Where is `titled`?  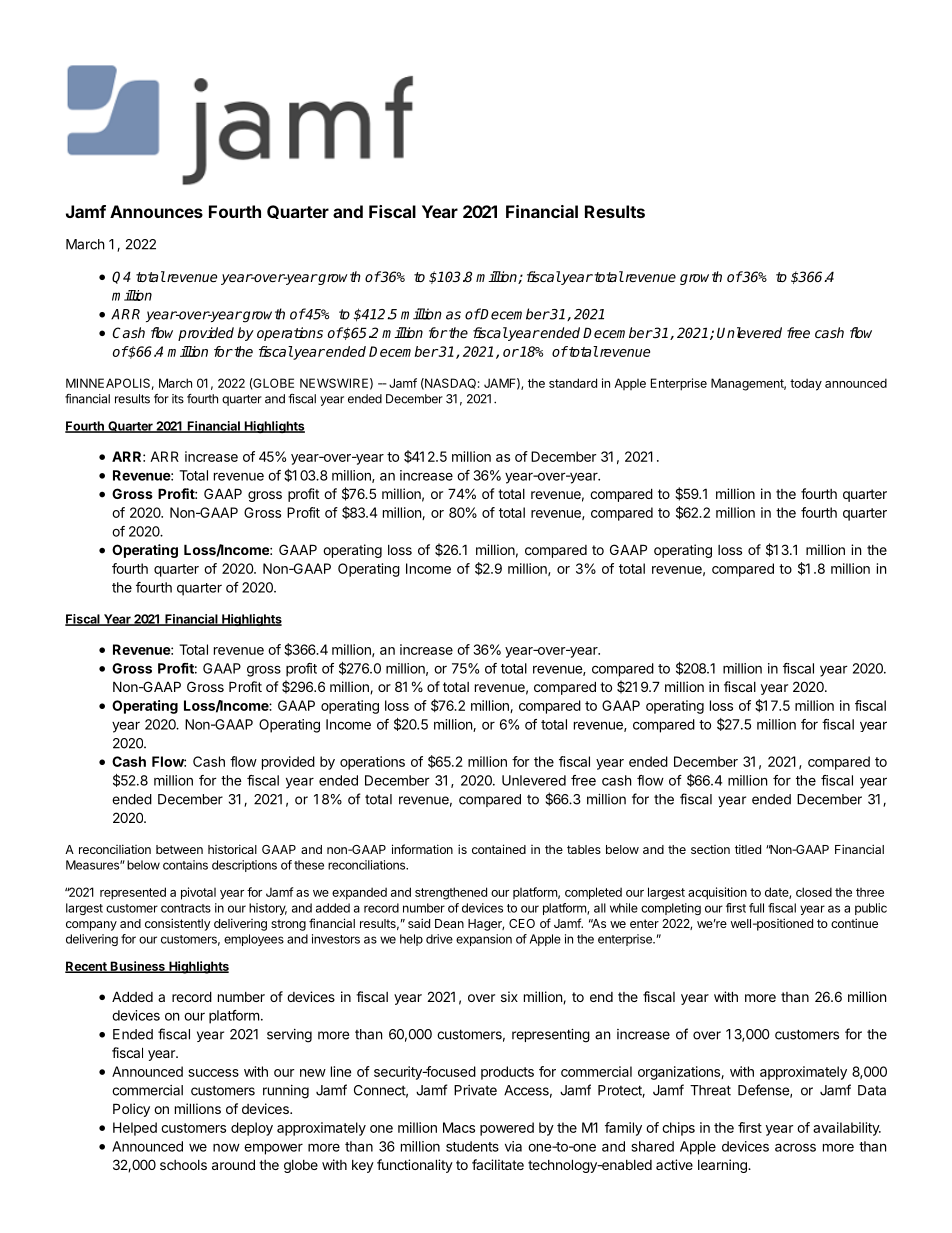
titled is located at coordinates (748, 849).
